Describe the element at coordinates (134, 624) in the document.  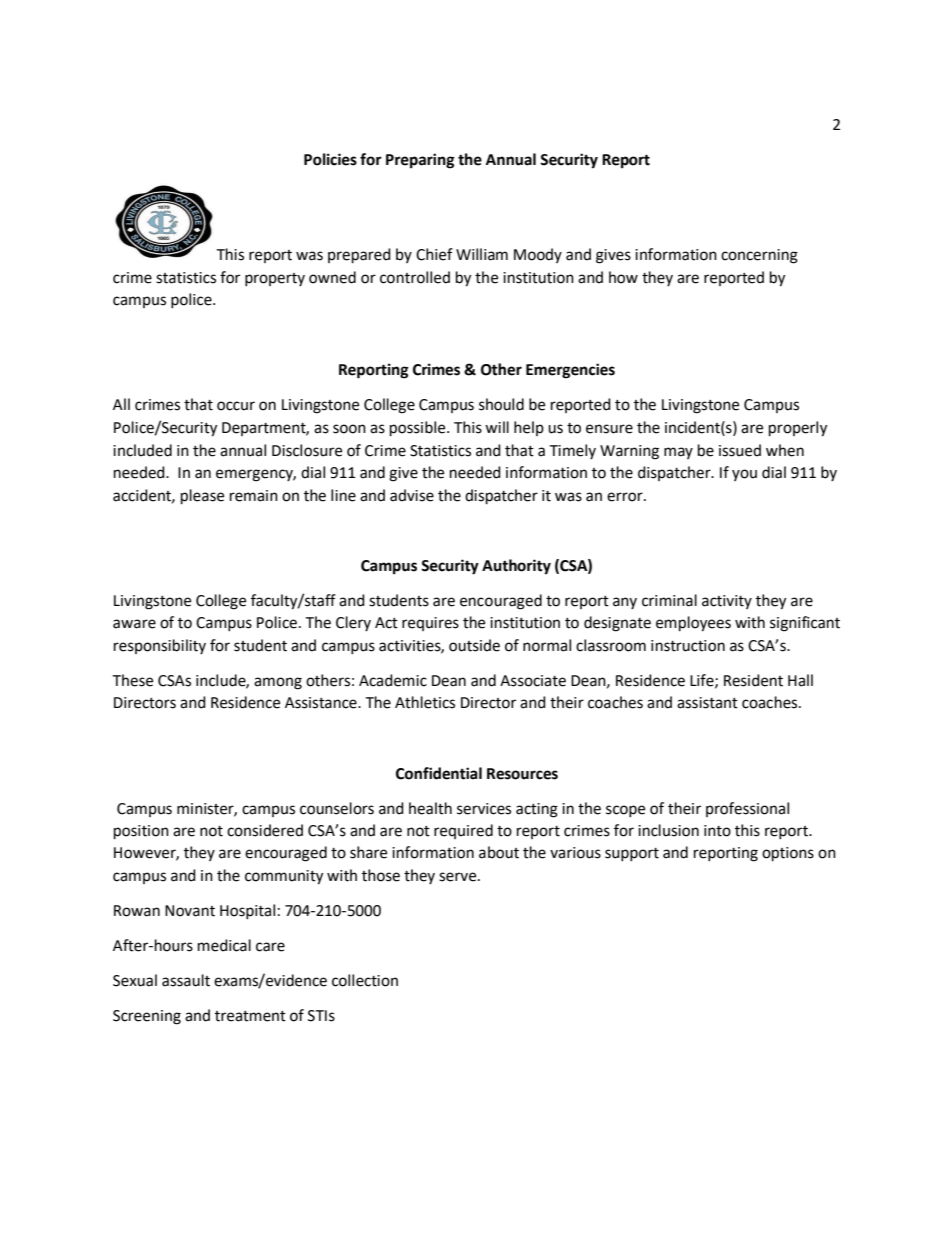
I see `aware` at that location.
